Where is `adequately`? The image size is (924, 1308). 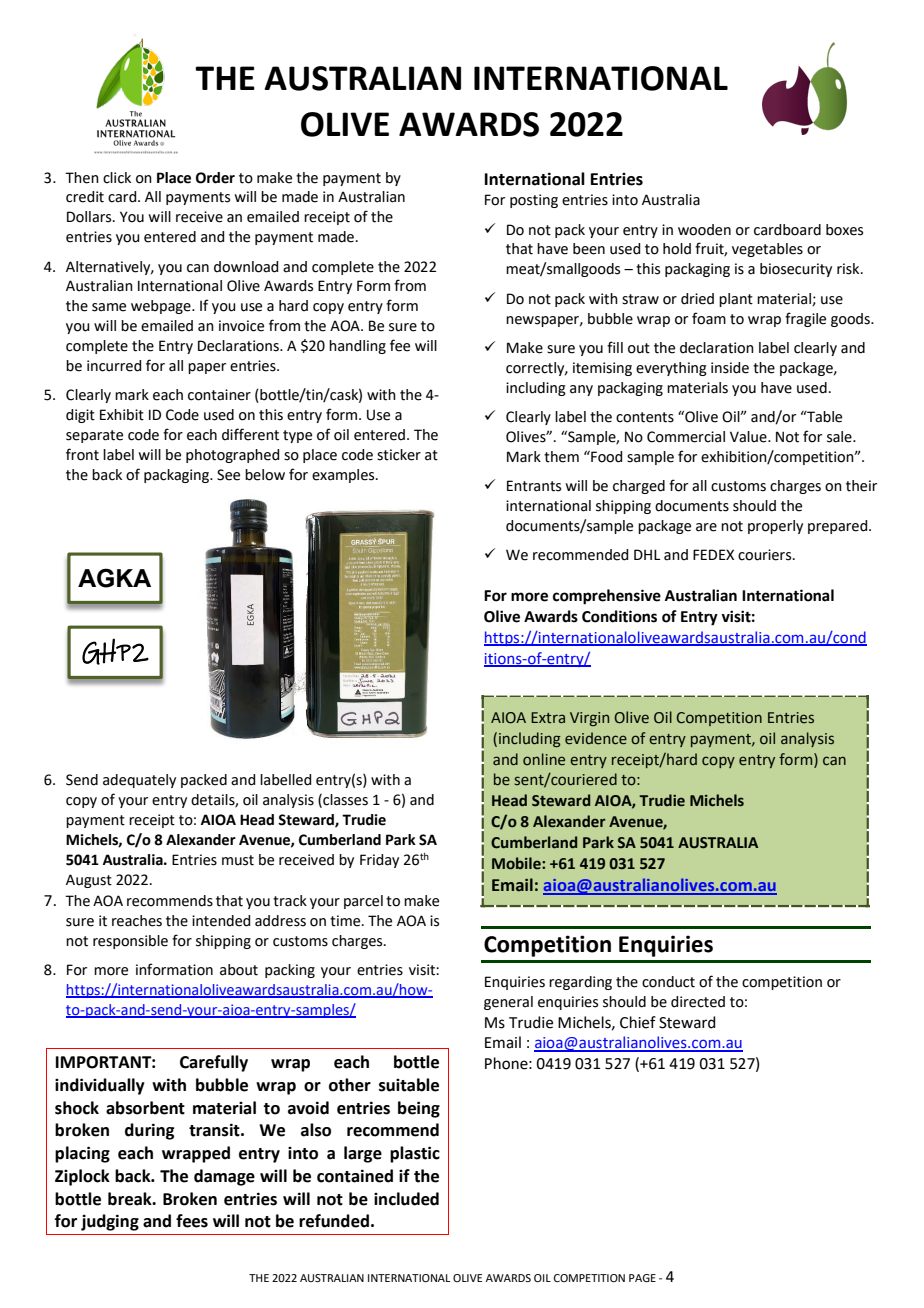 adequately is located at coordinates (139, 781).
